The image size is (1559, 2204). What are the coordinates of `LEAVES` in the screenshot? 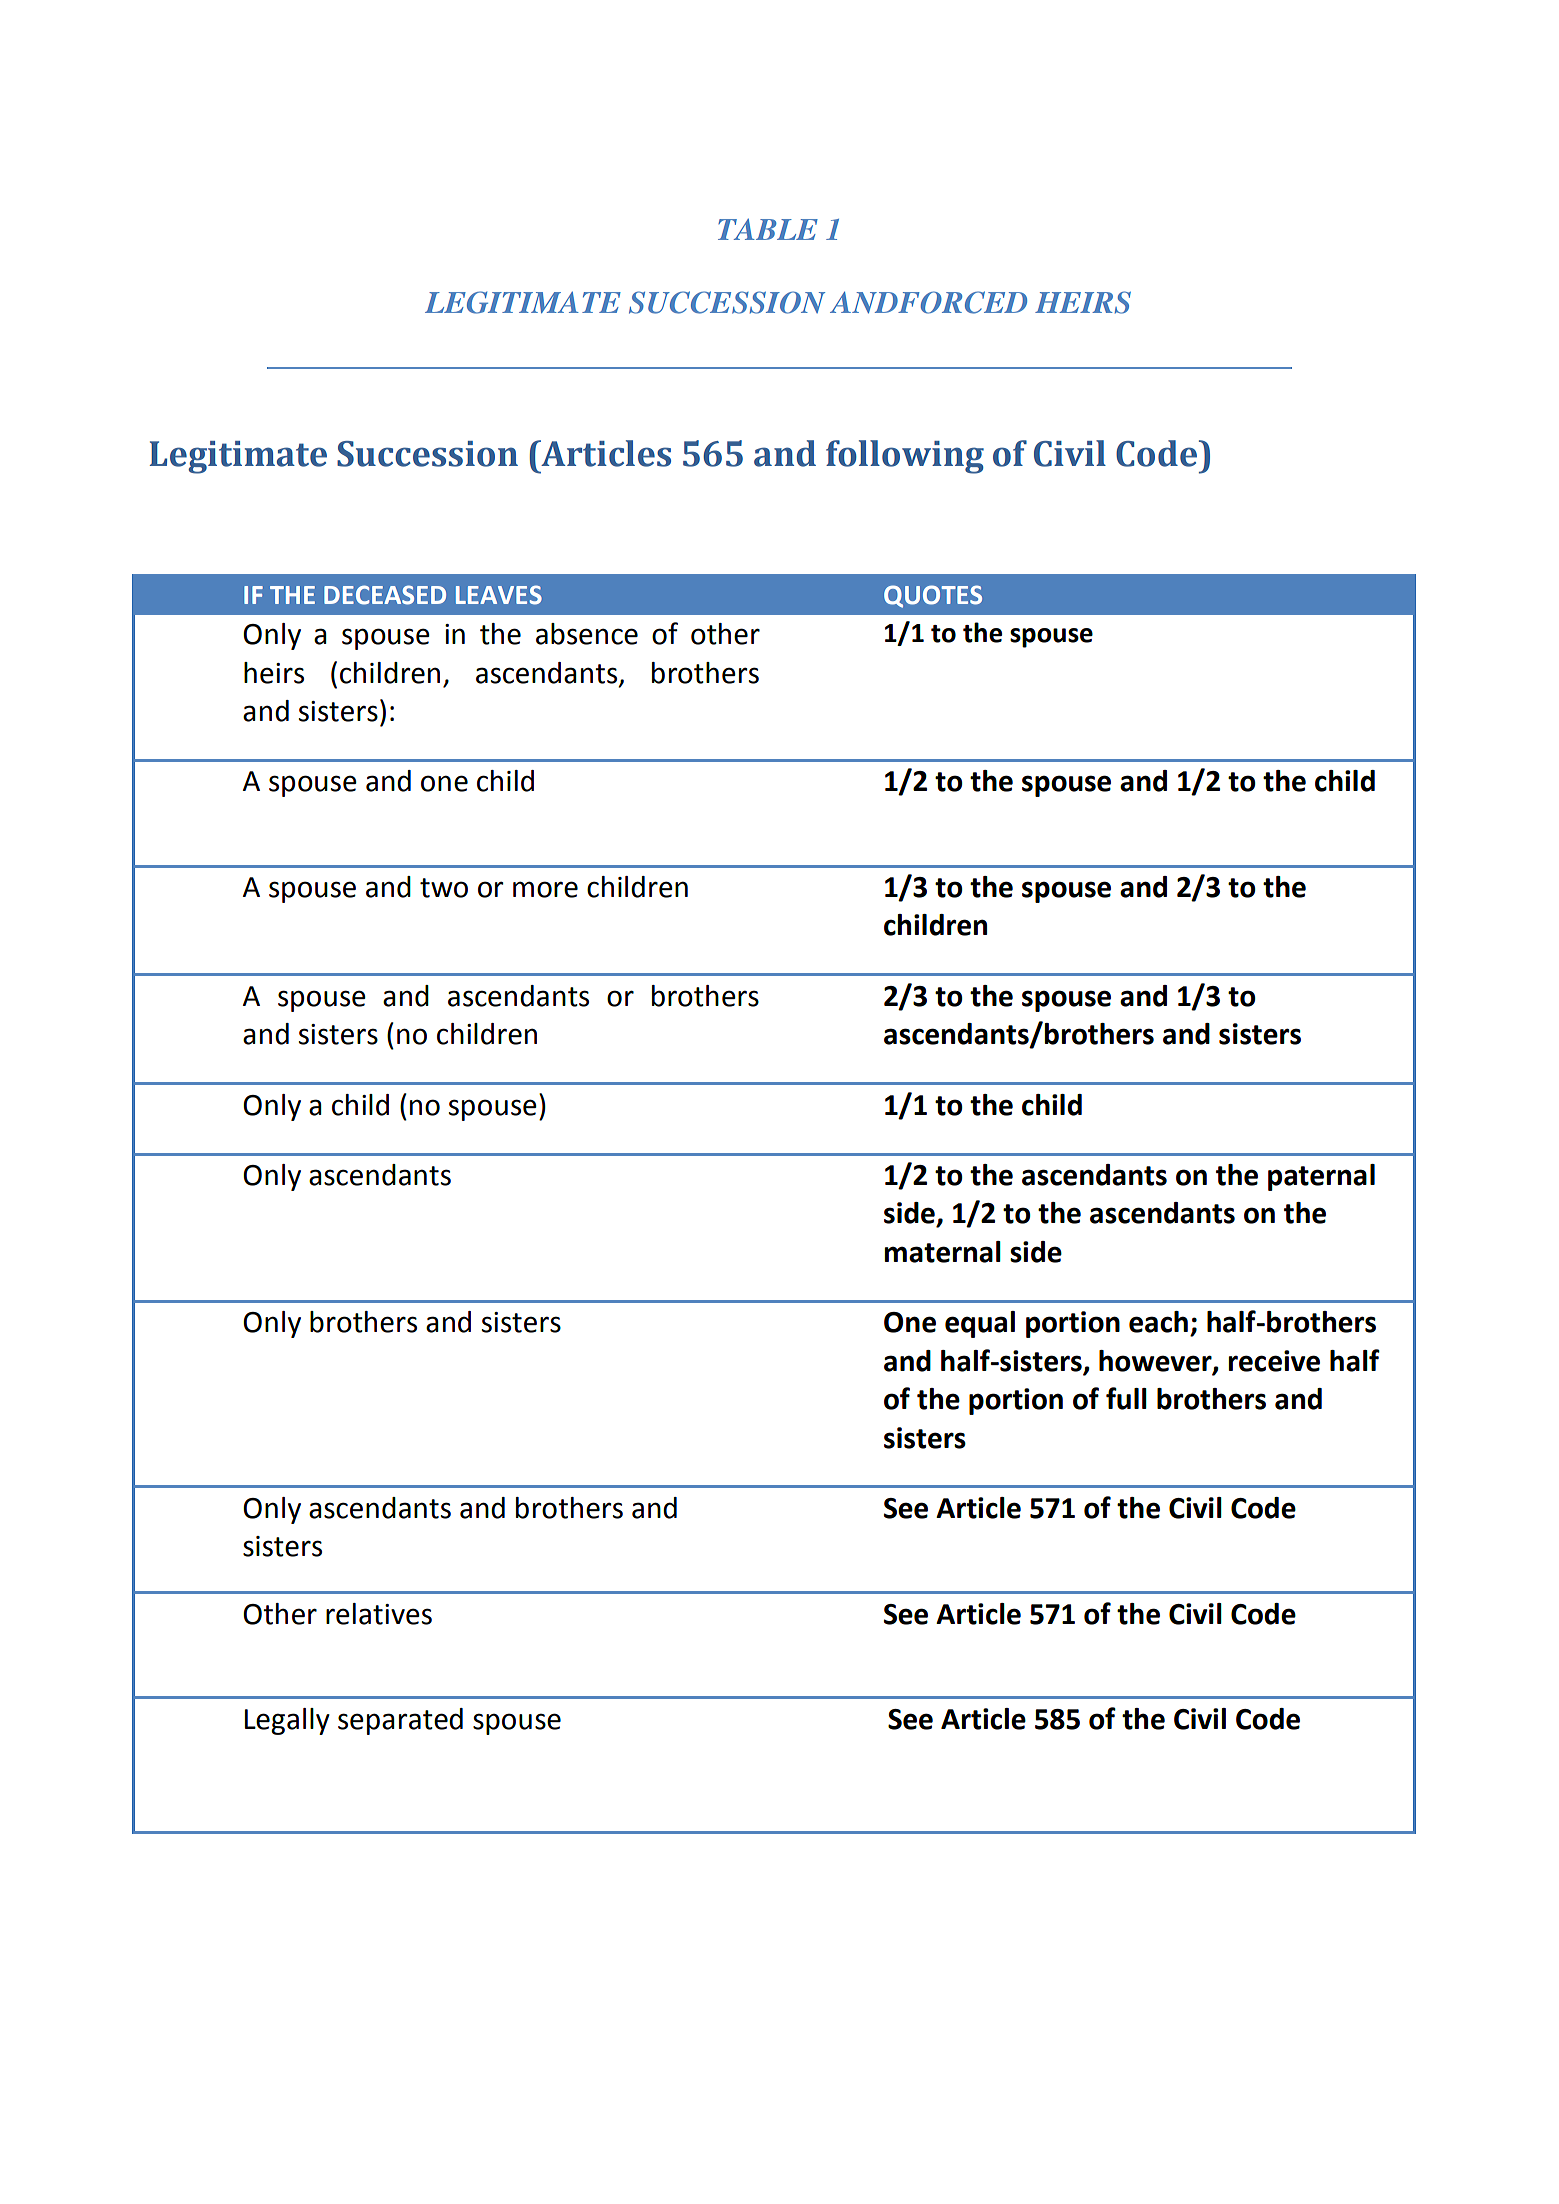 It's located at (499, 595).
